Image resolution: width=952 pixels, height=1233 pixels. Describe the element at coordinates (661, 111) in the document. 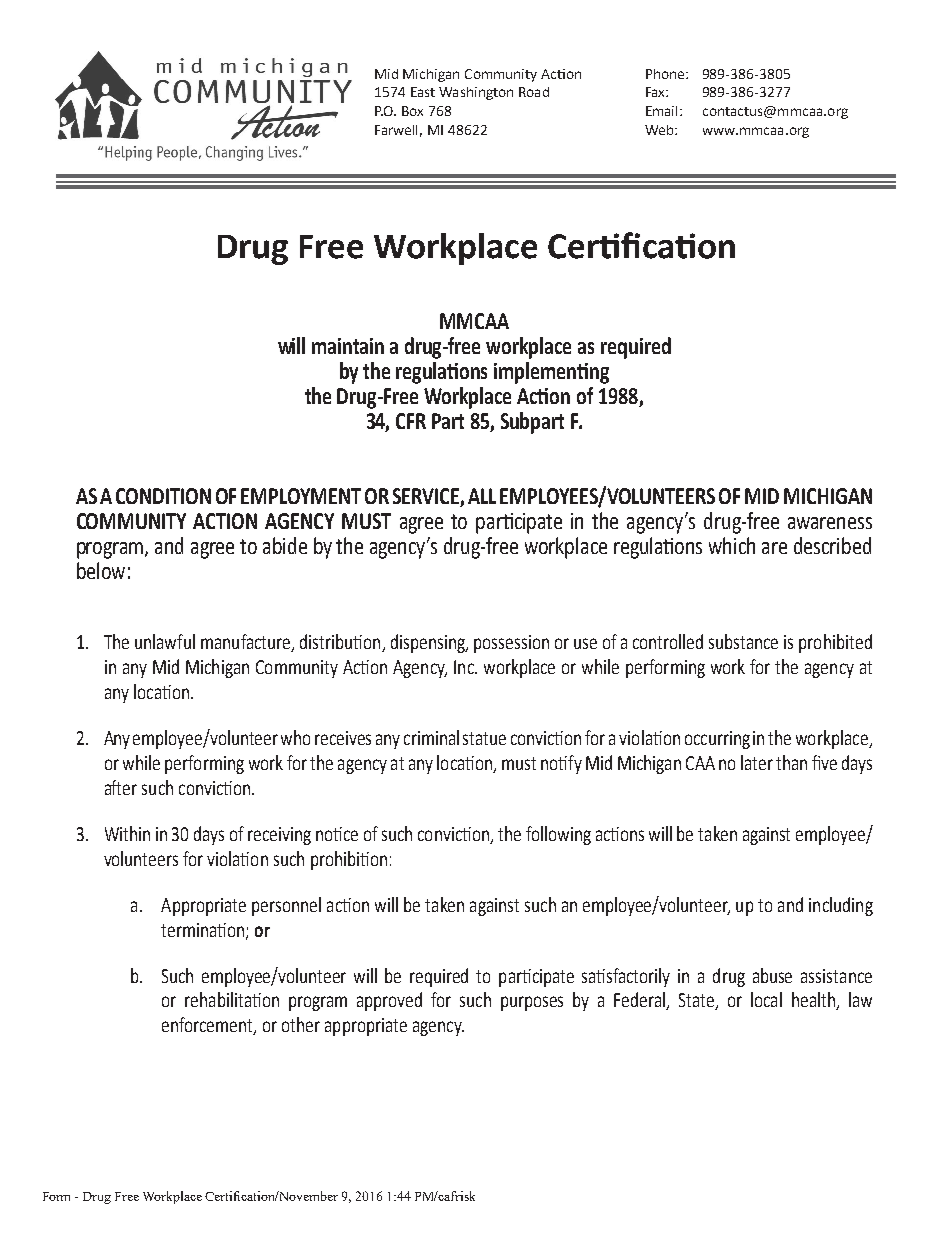

I see `Email` at that location.
